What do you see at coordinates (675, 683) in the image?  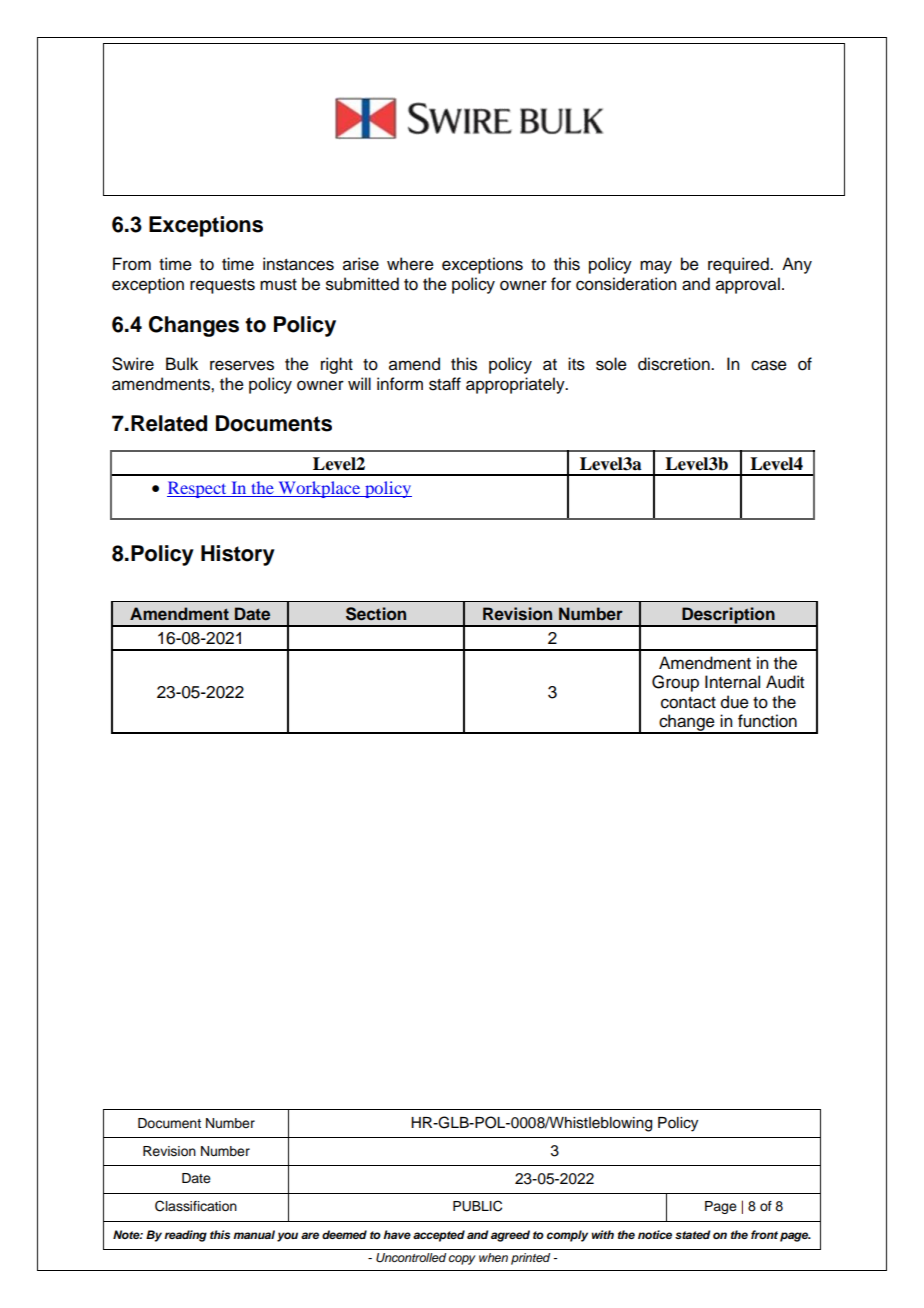 I see `Group` at bounding box center [675, 683].
